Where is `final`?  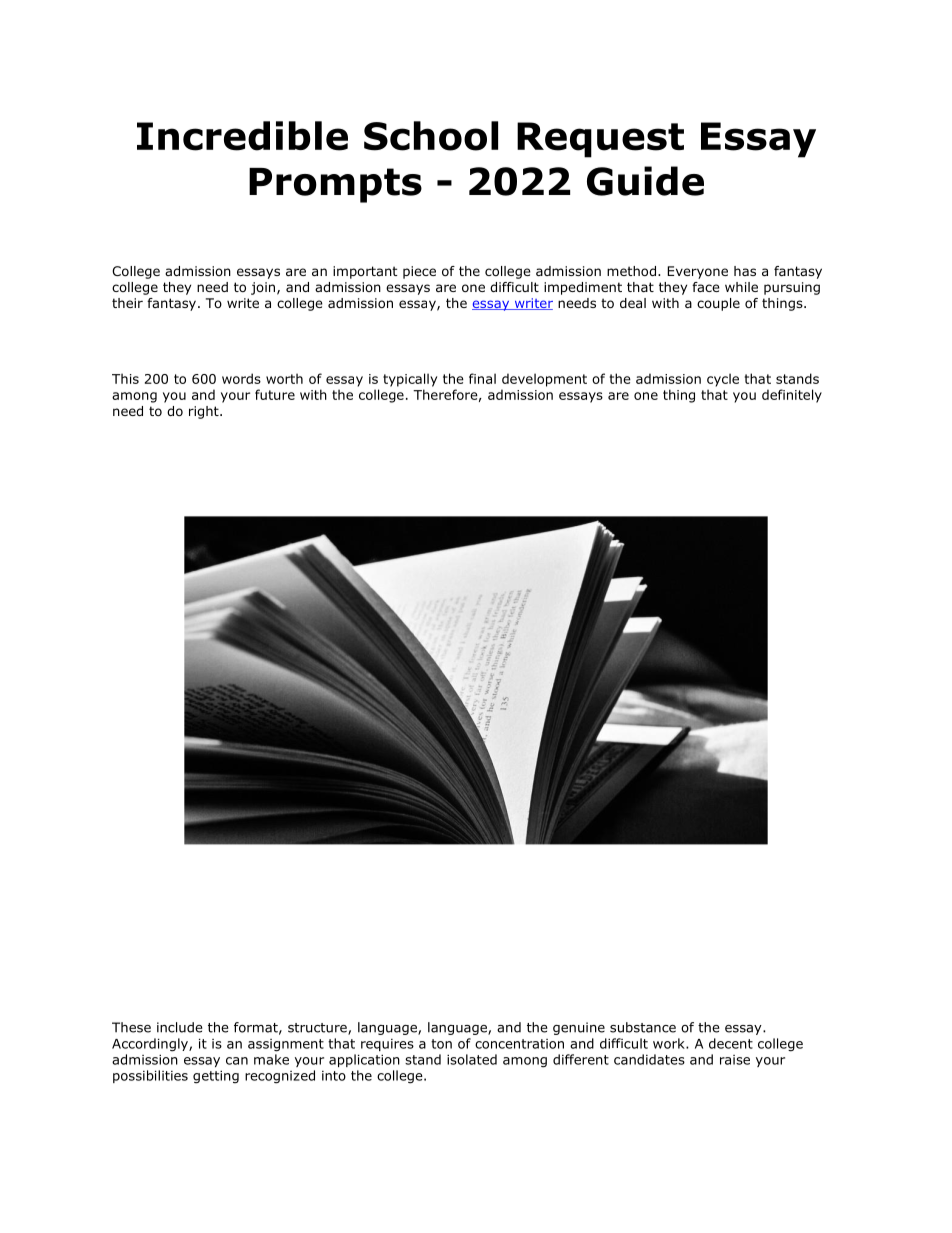 final is located at coordinates (482, 378).
